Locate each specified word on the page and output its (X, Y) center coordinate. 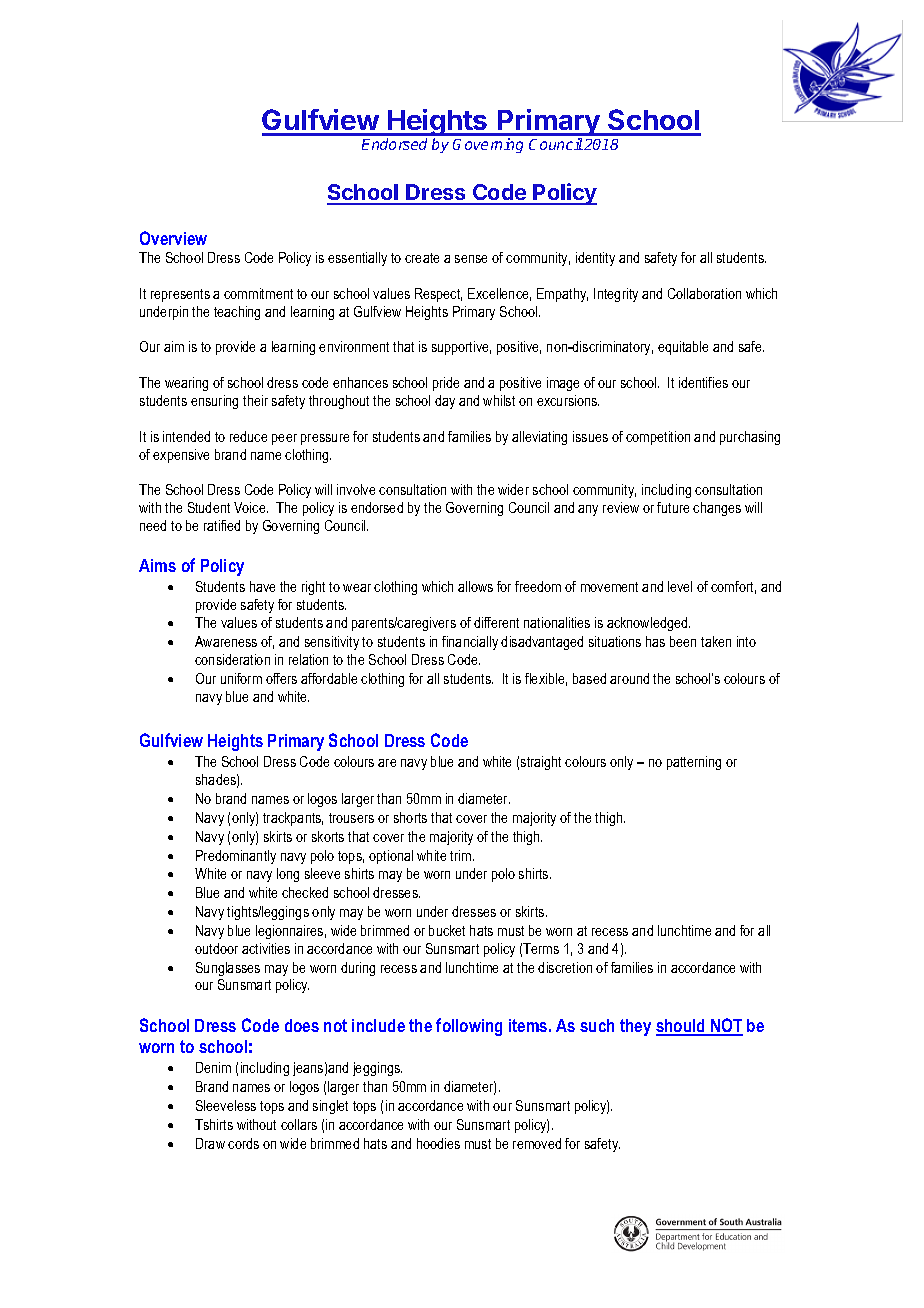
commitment (258, 293)
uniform (241, 678)
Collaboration (704, 293)
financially (470, 643)
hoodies (438, 1143)
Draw (210, 1143)
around (629, 678)
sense (471, 259)
